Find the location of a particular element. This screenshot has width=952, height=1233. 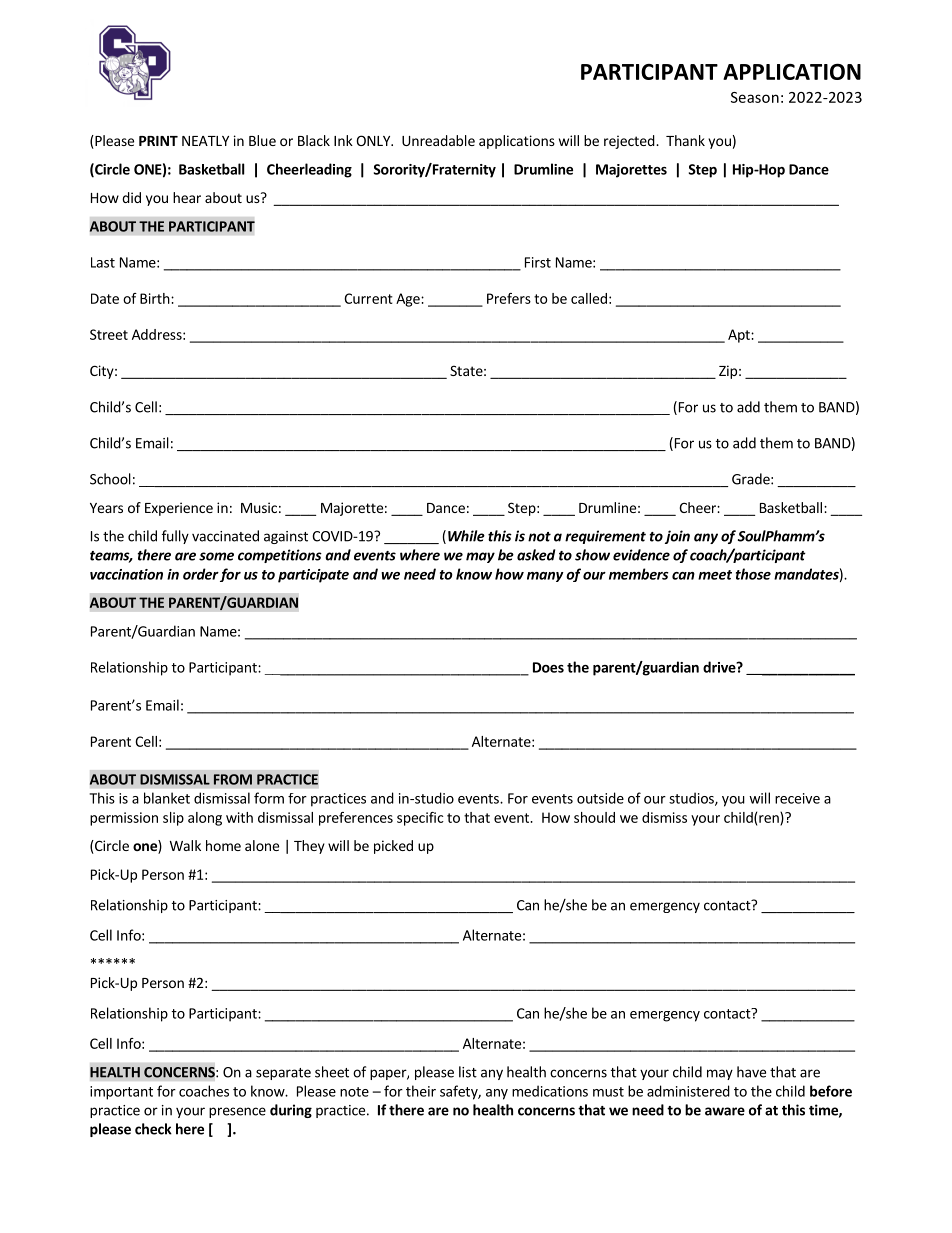

list is located at coordinates (468, 1072).
